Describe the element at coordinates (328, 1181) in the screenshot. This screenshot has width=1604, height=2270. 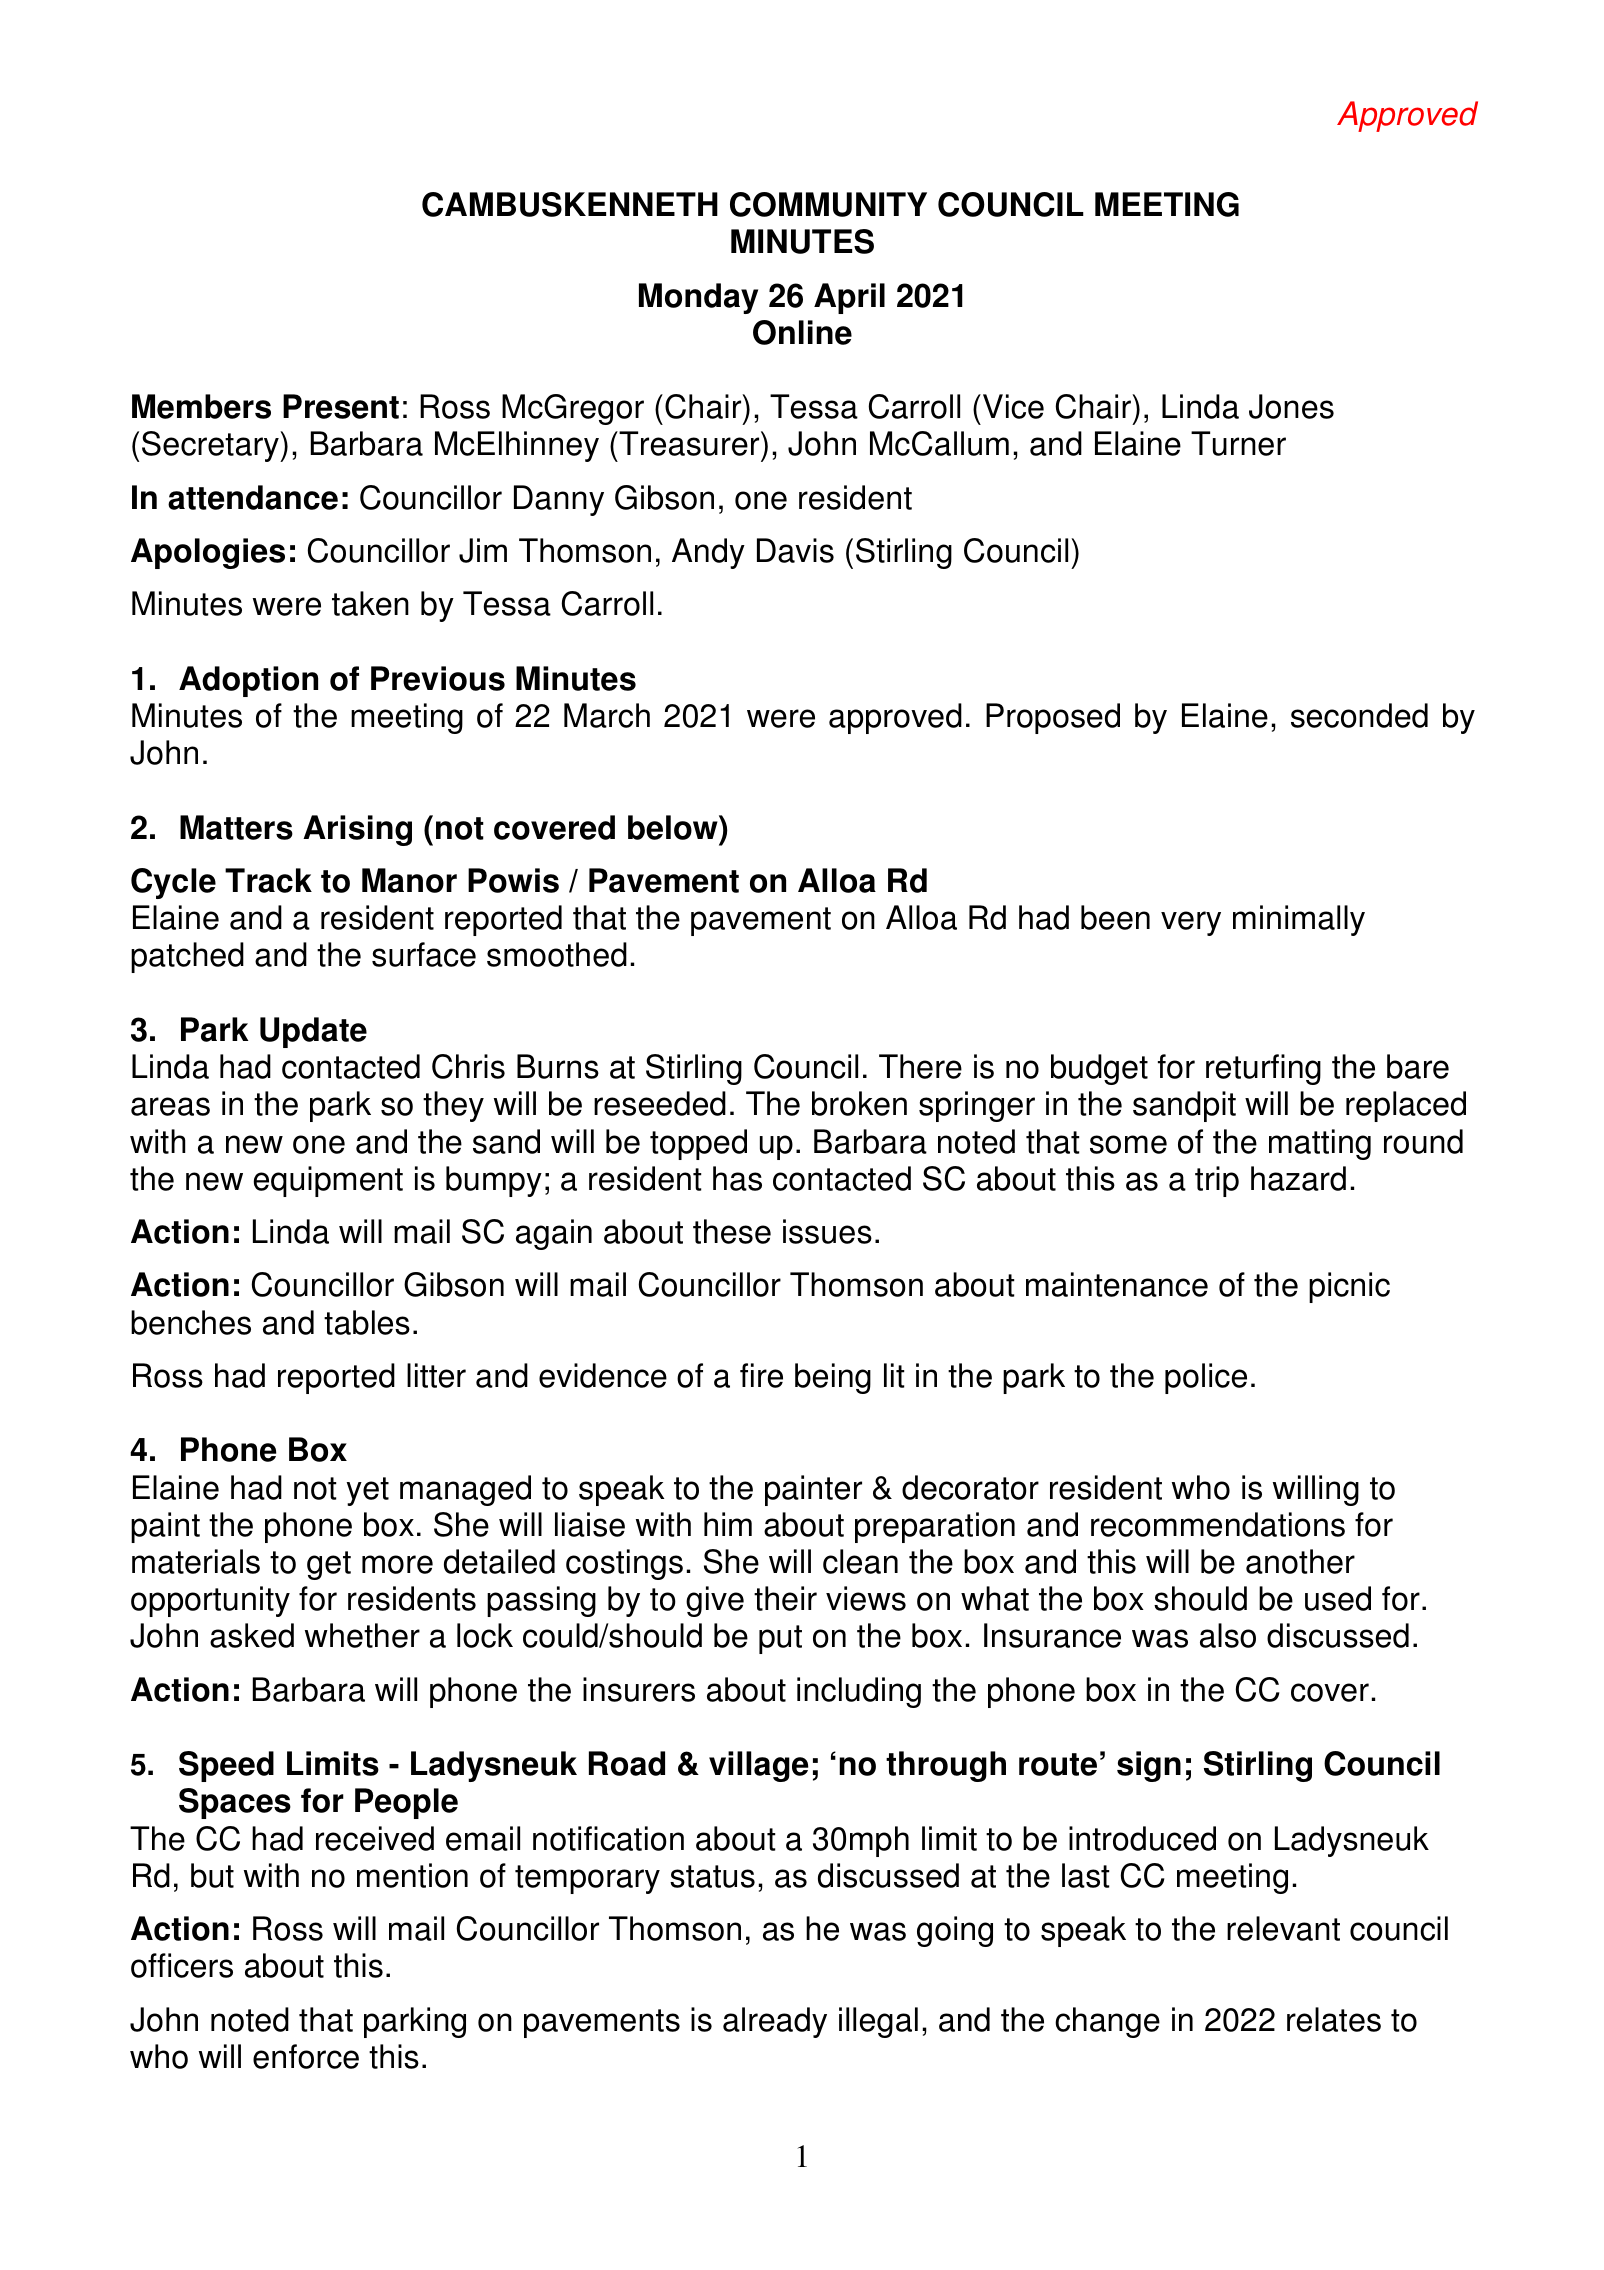
I see `equipment` at that location.
